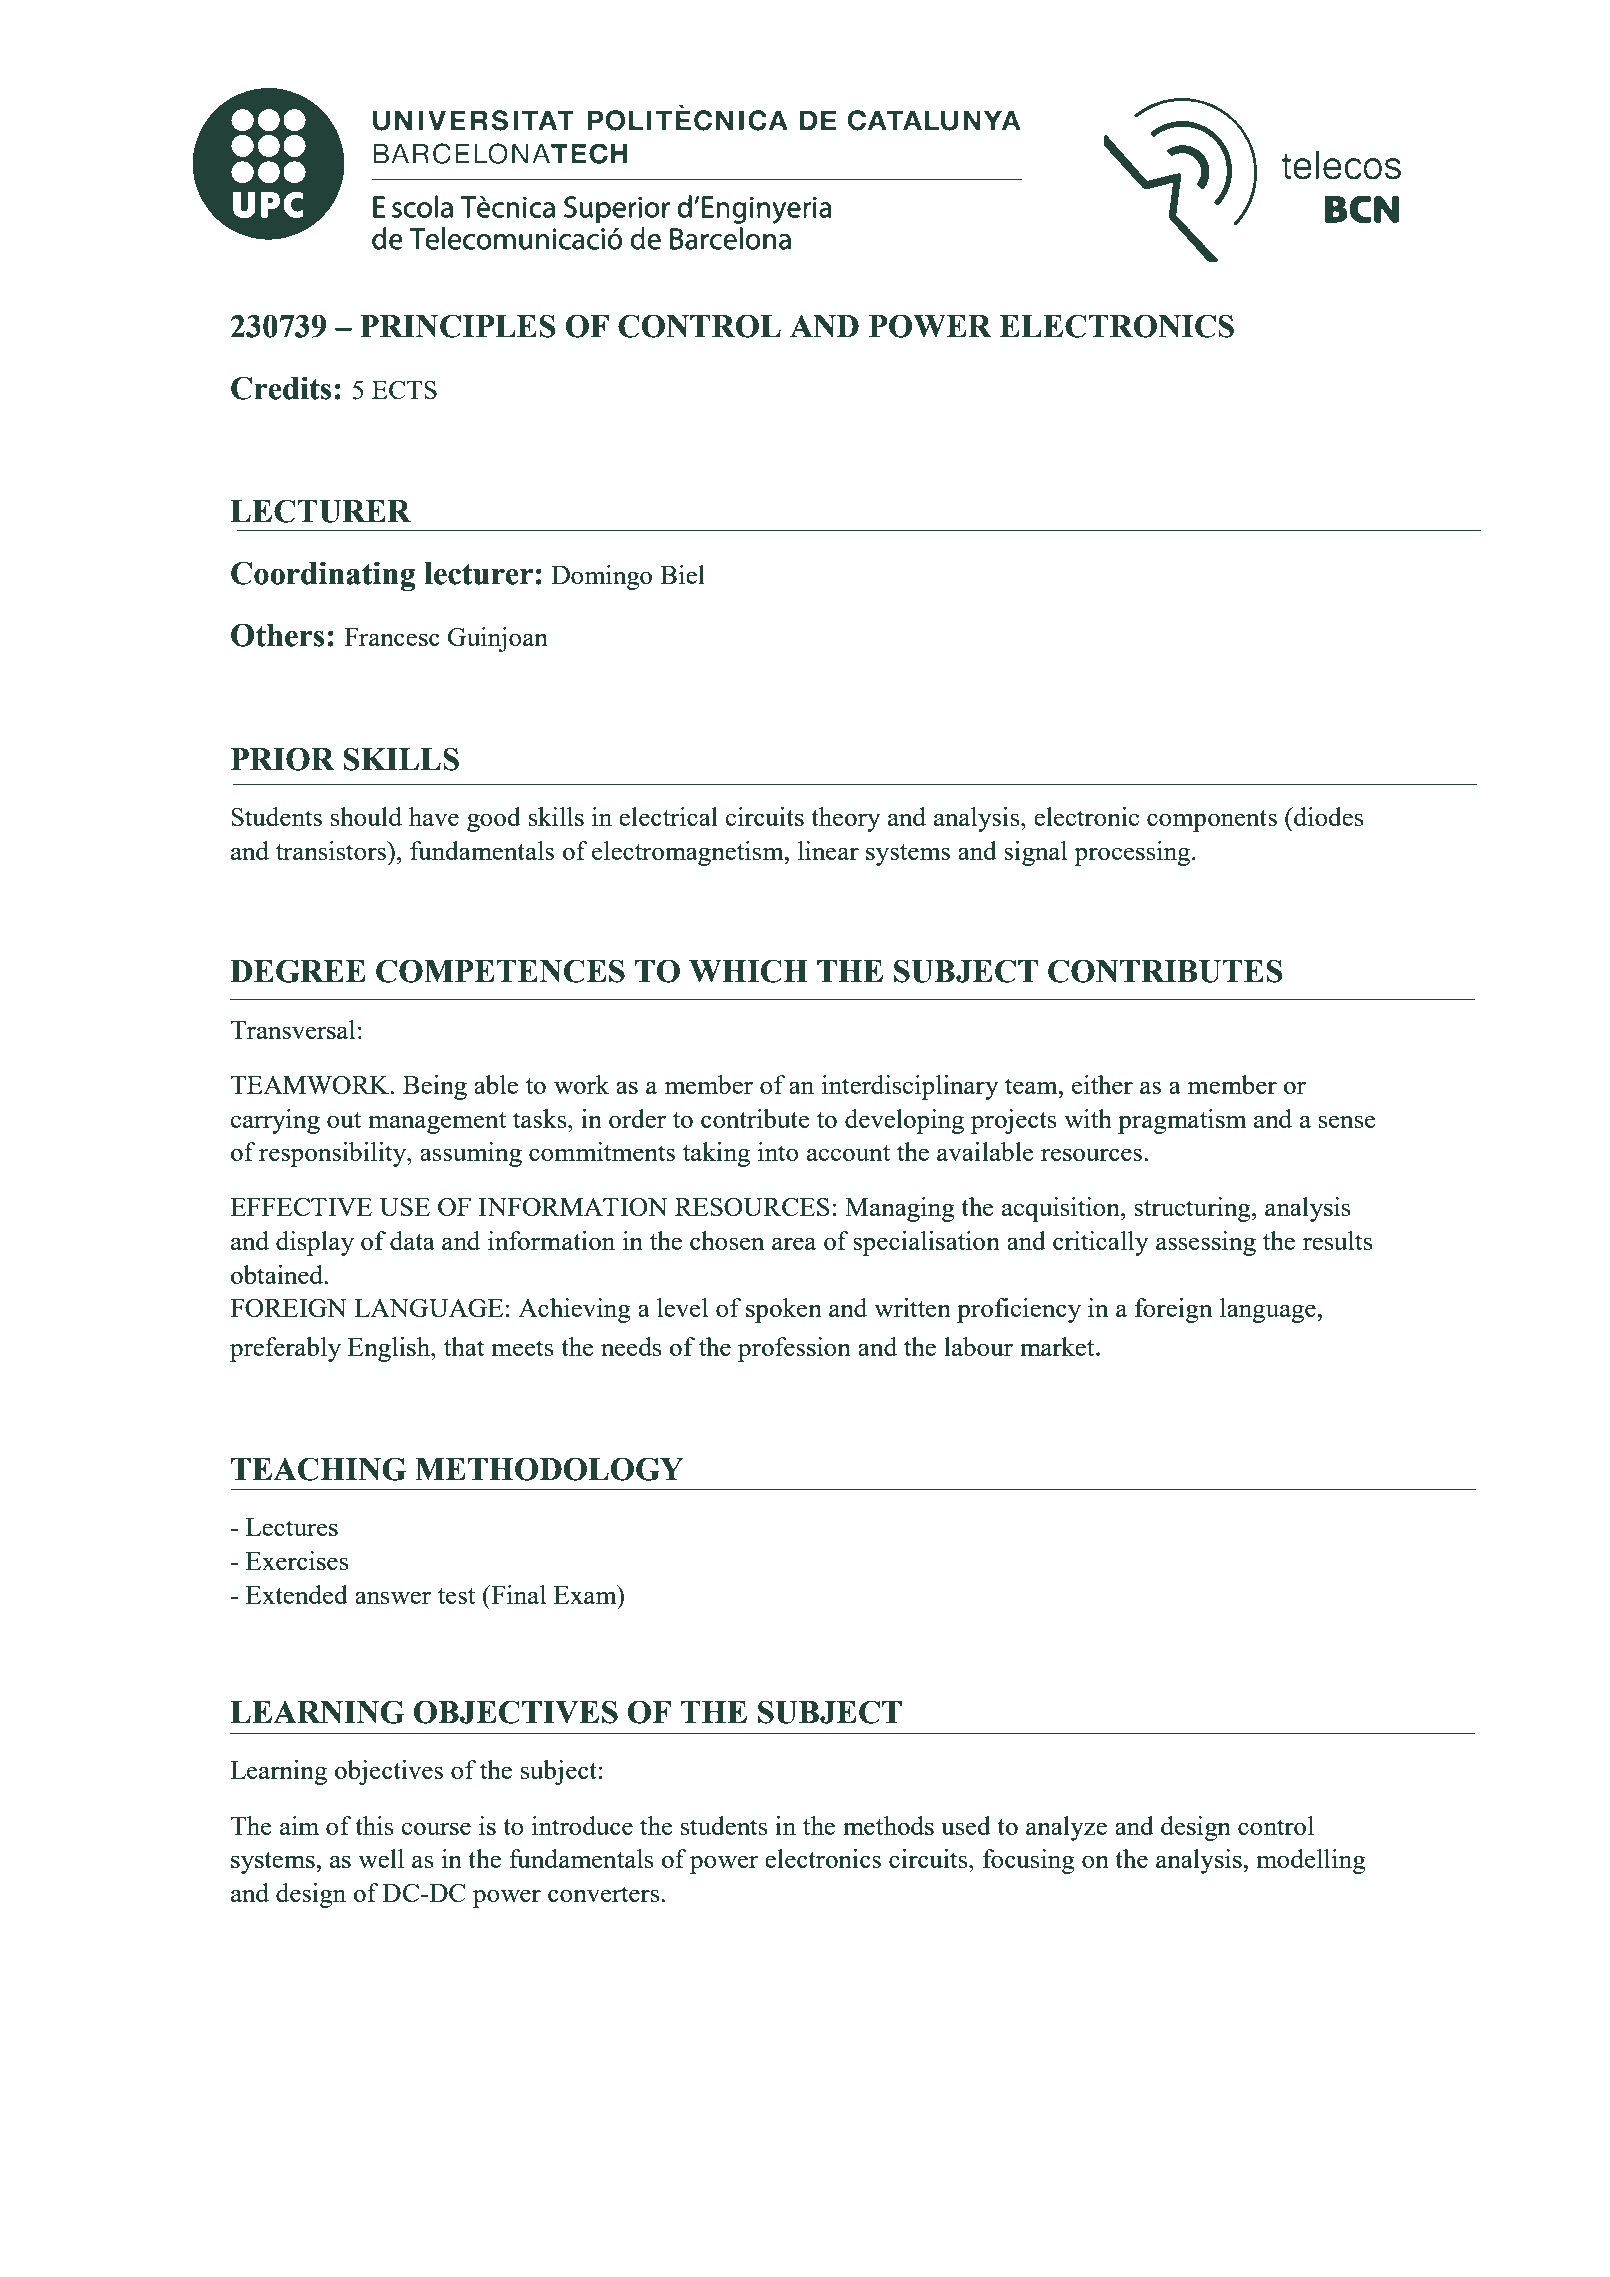 Image resolution: width=1610 pixels, height=2277 pixels. Describe the element at coordinates (888, 1825) in the page. I see `methods` at that location.
